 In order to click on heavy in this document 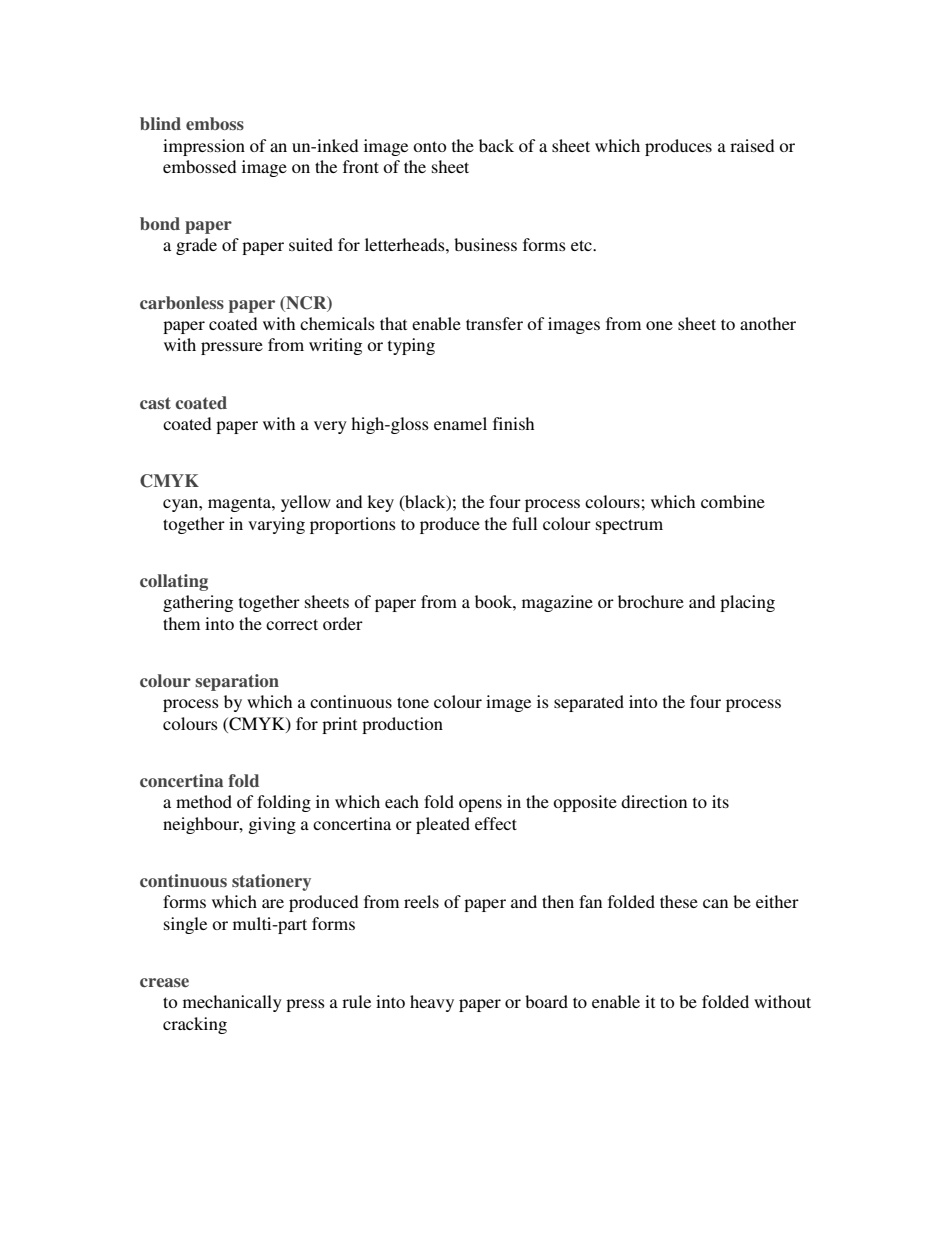, I will do `click(432, 1003)`.
